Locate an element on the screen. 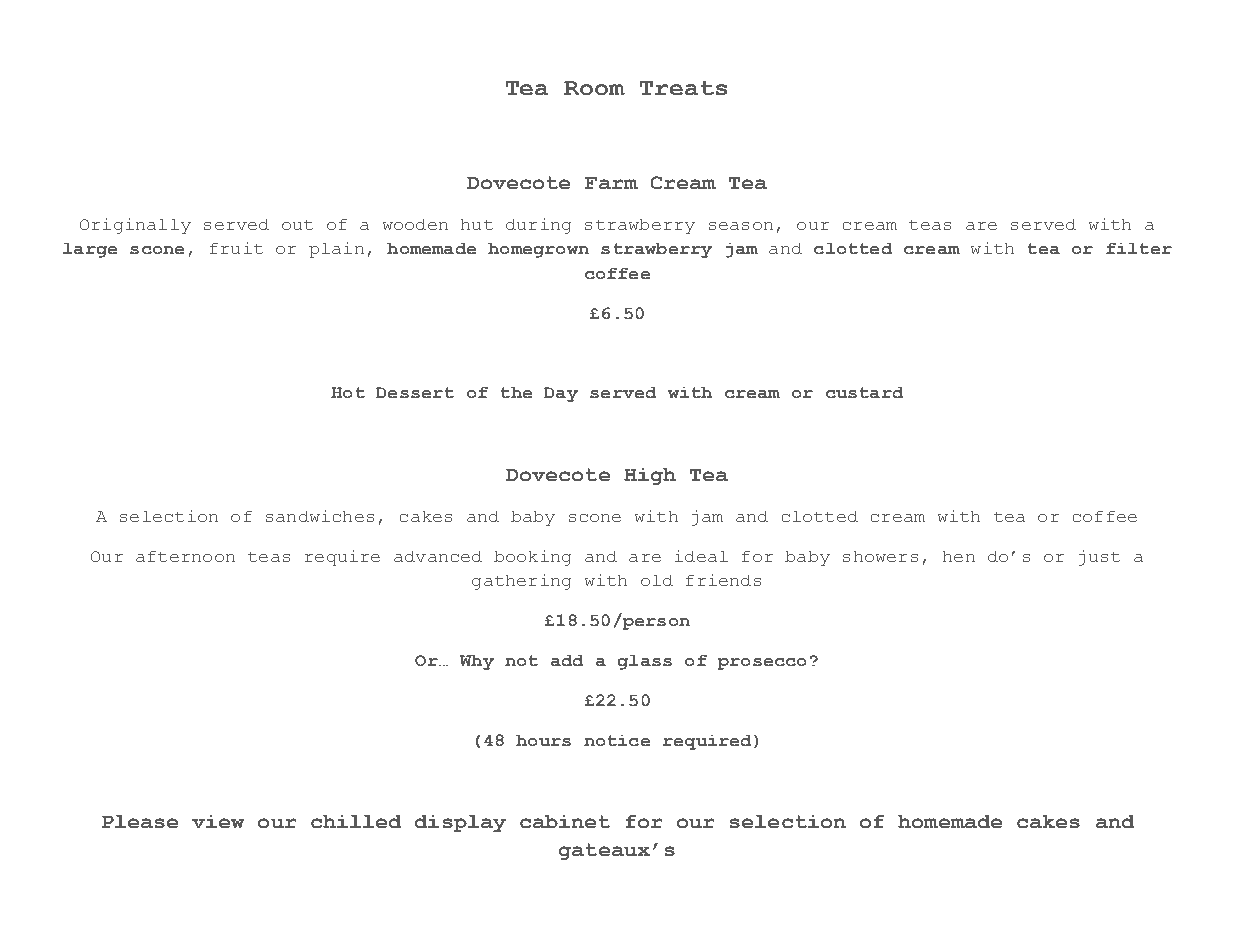 This screenshot has height=952, width=1233. Hot is located at coordinates (348, 392).
